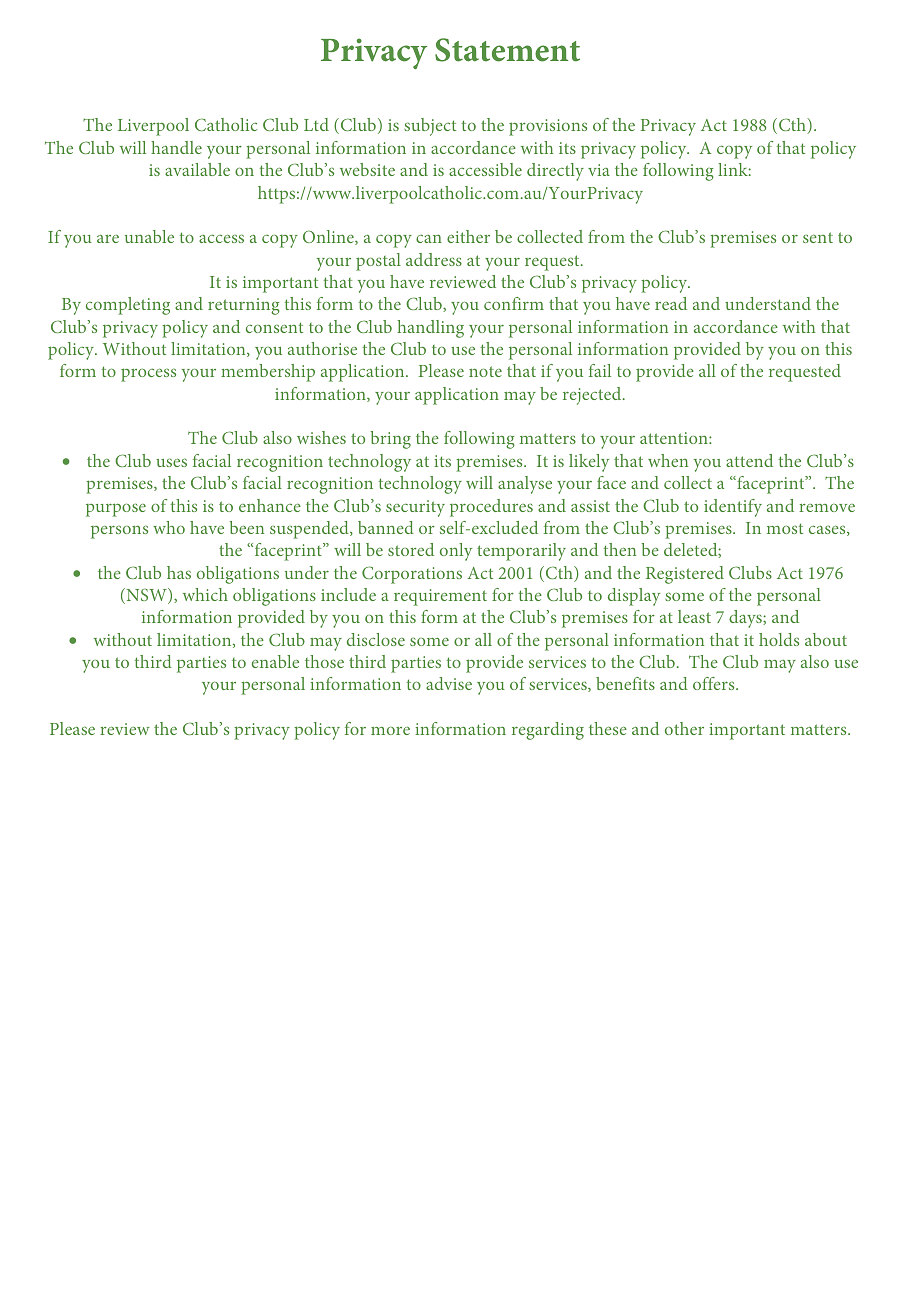 The width and height of the document is (924, 1308). Describe the element at coordinates (275, 661) in the document. I see `enable` at that location.
